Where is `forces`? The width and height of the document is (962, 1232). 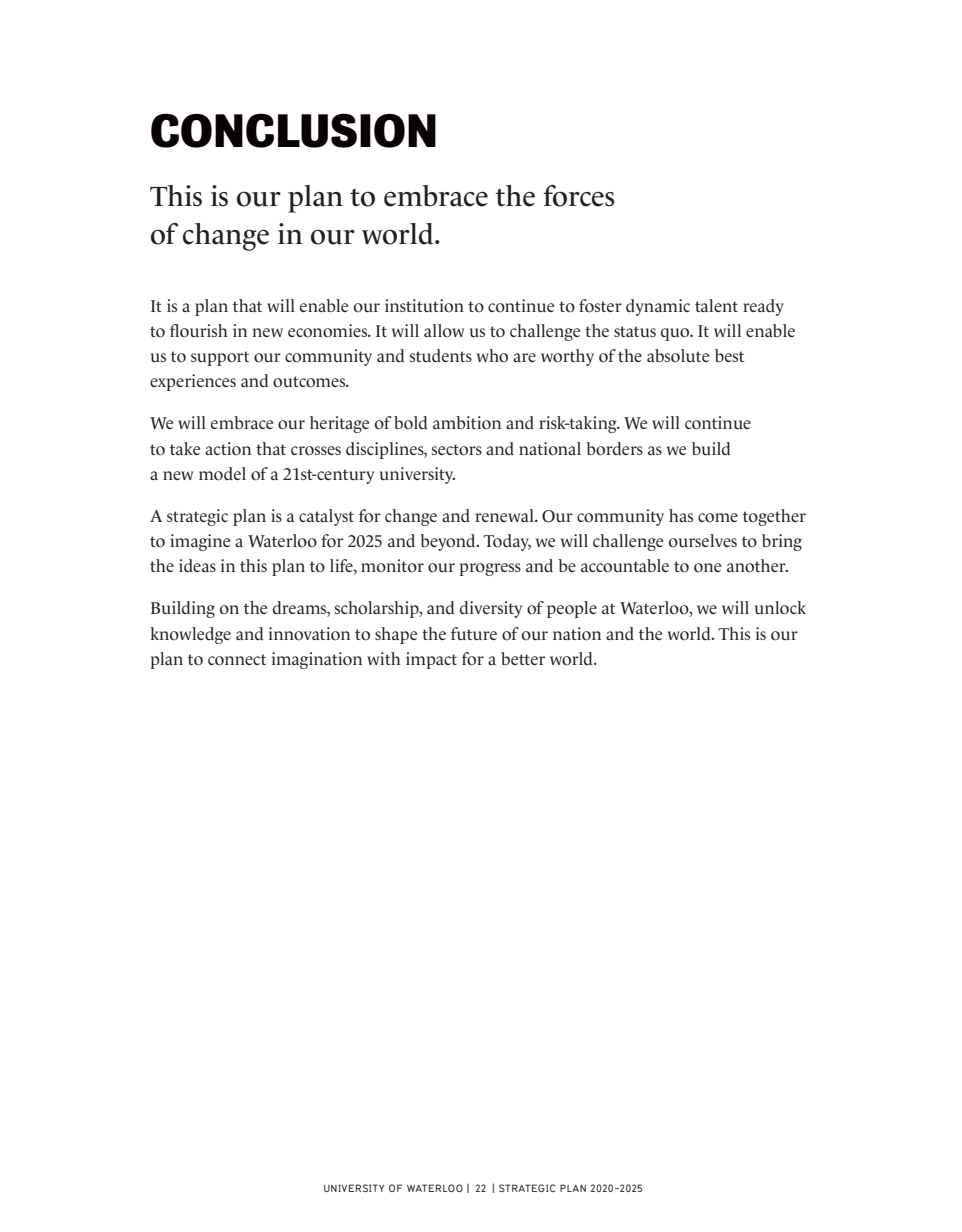
forces is located at coordinates (579, 196).
